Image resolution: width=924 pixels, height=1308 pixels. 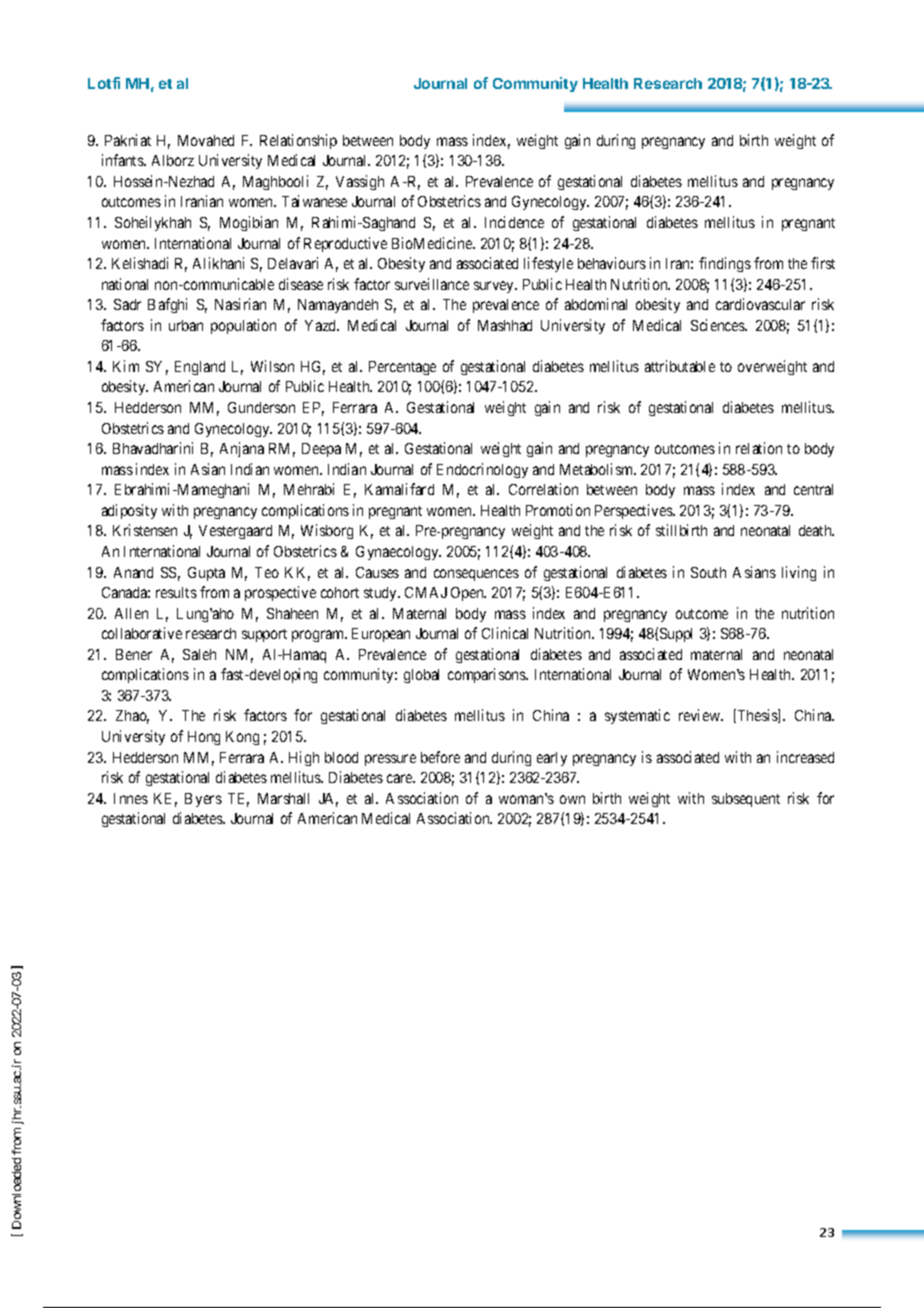 What do you see at coordinates (203, 800) in the screenshot?
I see `Byers` at bounding box center [203, 800].
